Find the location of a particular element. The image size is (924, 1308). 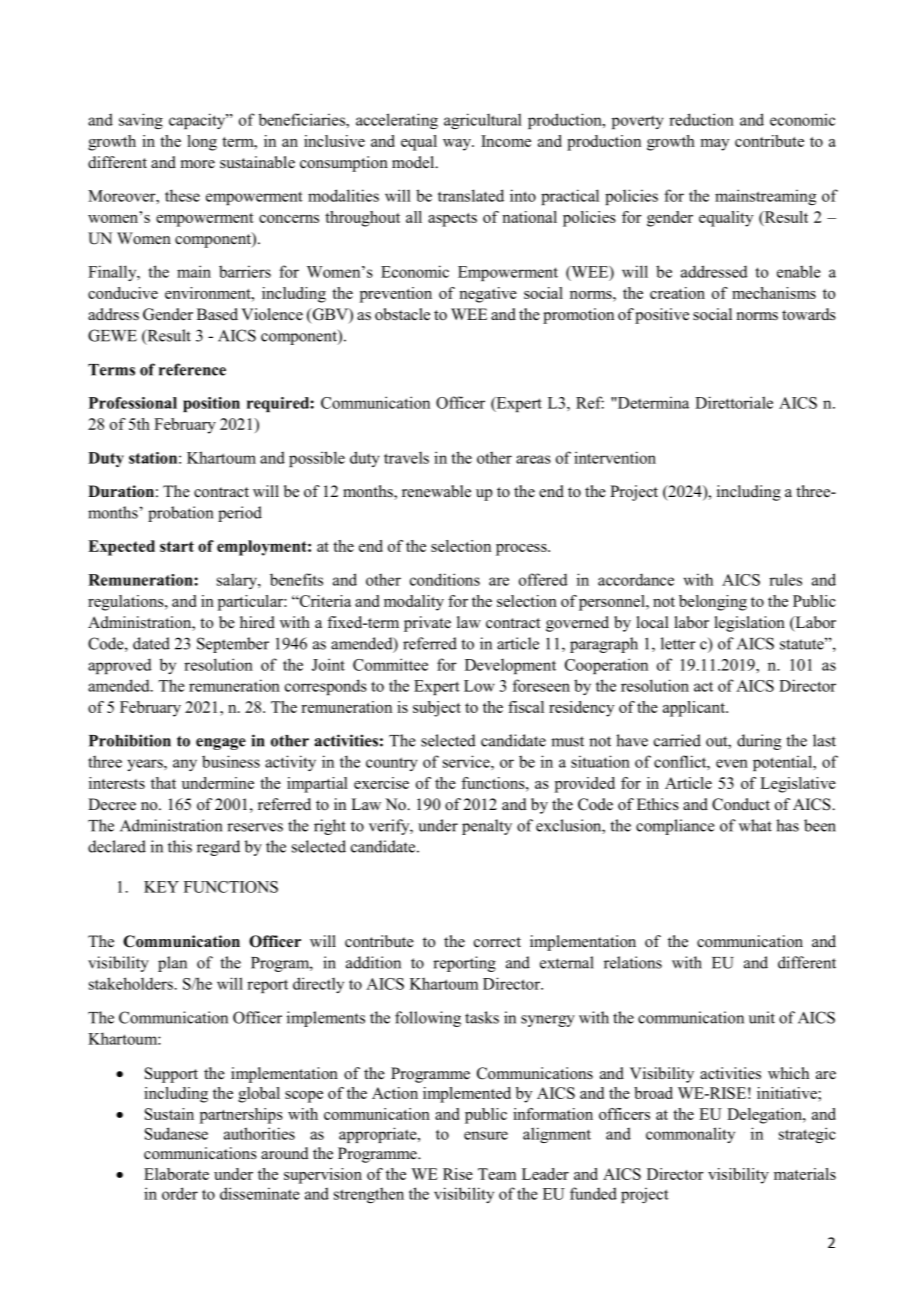

may is located at coordinates (714, 145).
